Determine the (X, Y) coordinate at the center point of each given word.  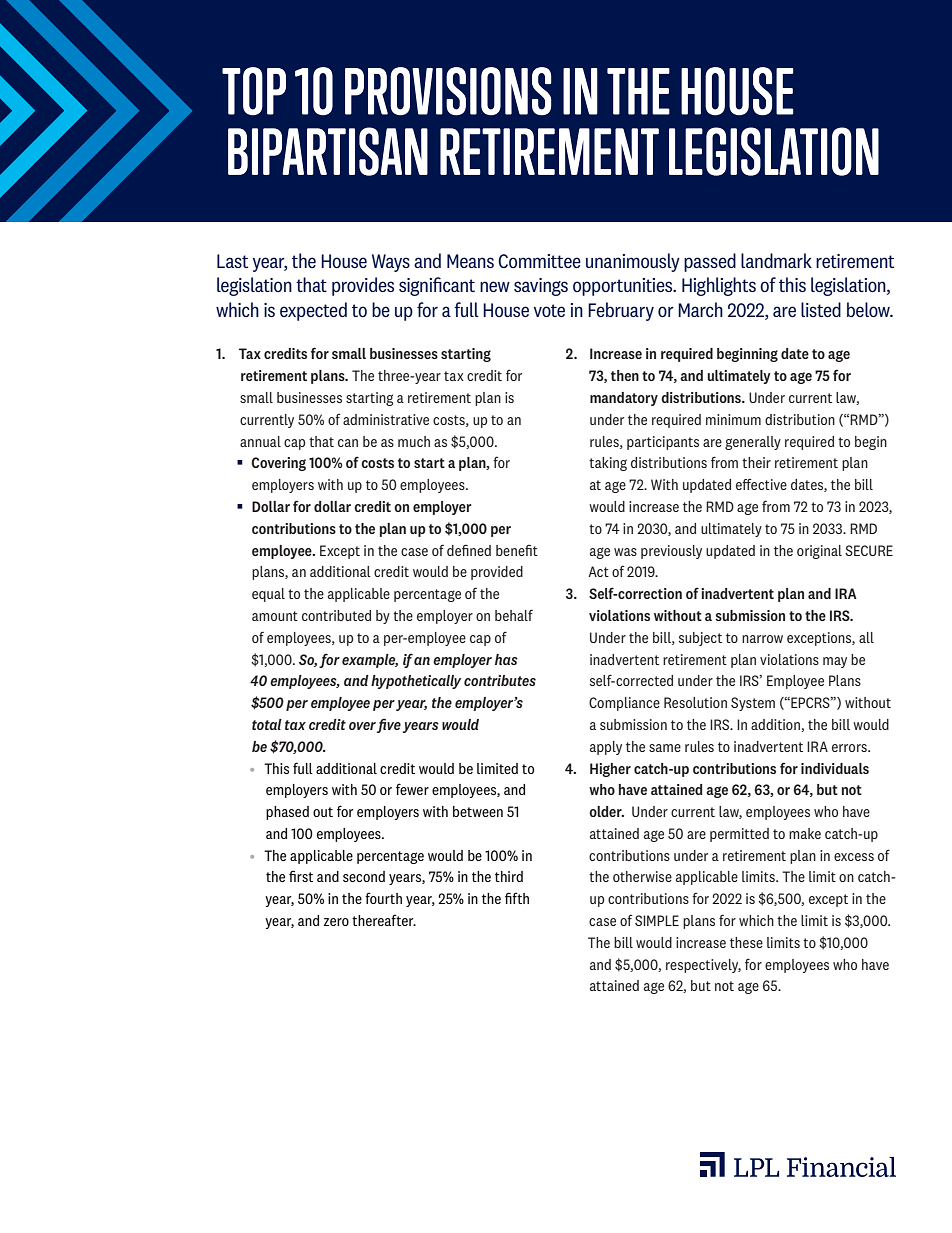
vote (549, 310)
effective (761, 484)
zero (336, 922)
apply (606, 748)
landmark (776, 260)
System (753, 704)
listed (821, 309)
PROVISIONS (448, 91)
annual (260, 441)
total (267, 724)
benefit (517, 550)
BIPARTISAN (328, 151)
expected (313, 311)
